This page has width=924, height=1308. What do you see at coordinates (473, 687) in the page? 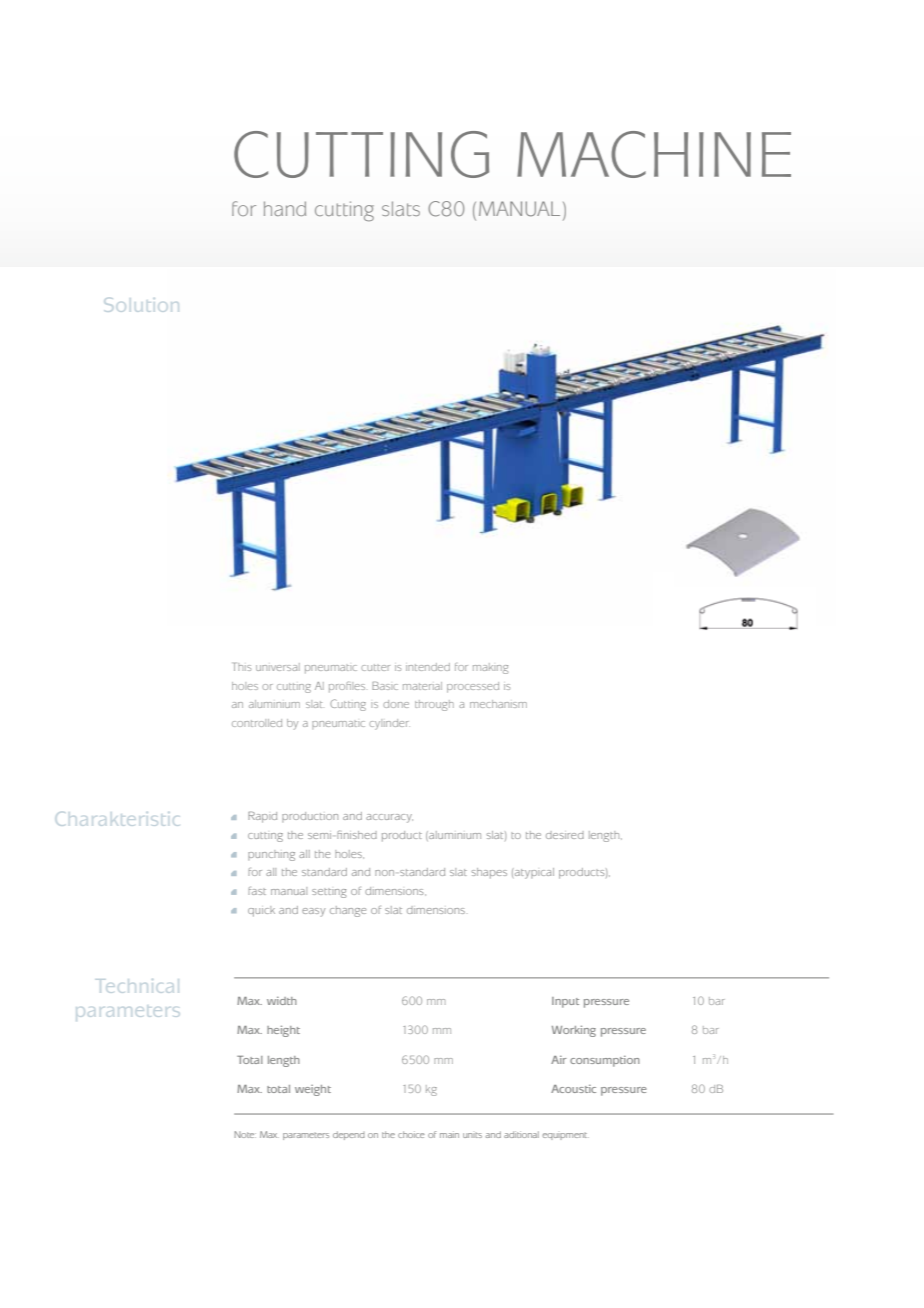
I see `processed` at bounding box center [473, 687].
